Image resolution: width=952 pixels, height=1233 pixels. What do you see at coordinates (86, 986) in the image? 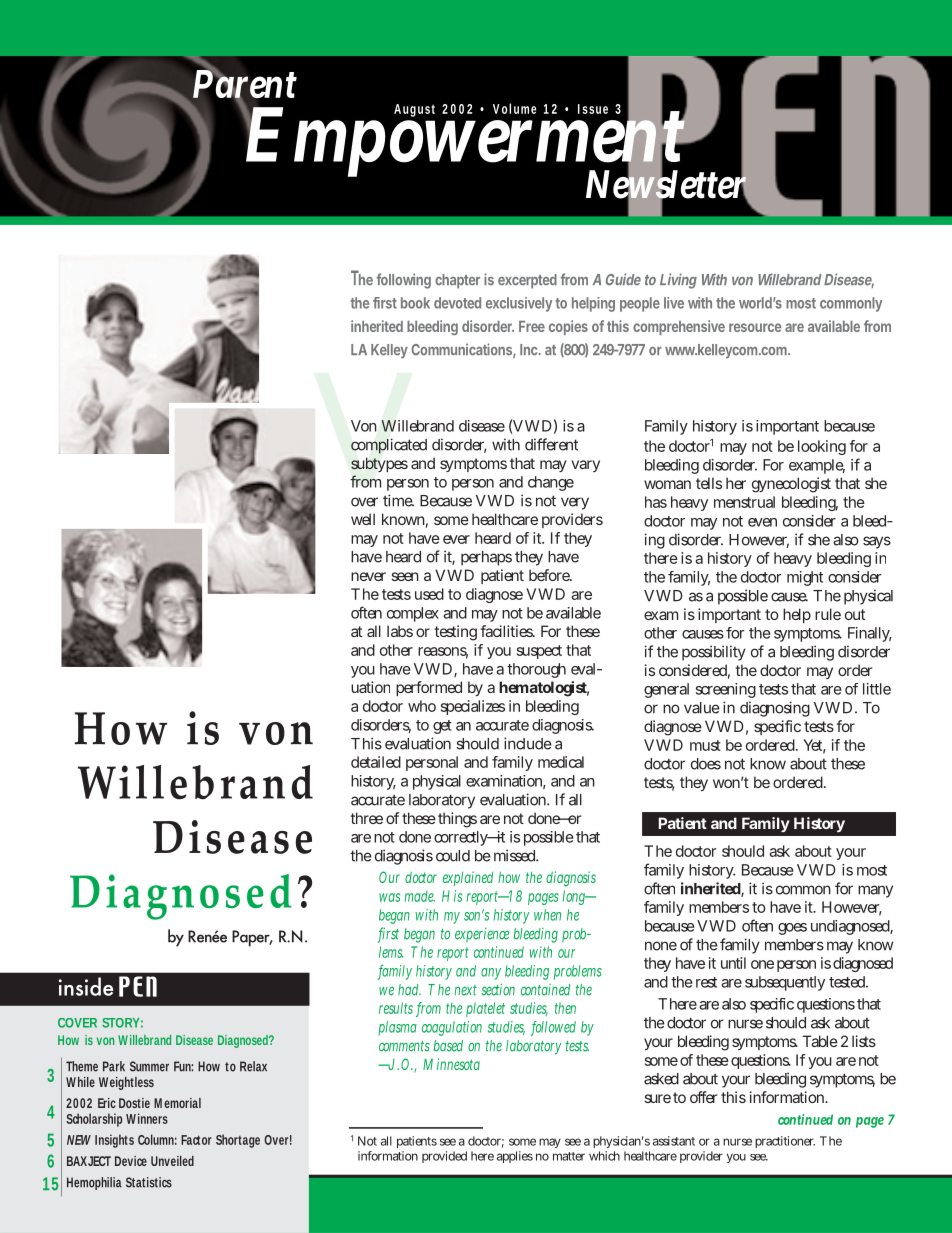
I see `inside` at bounding box center [86, 986].
